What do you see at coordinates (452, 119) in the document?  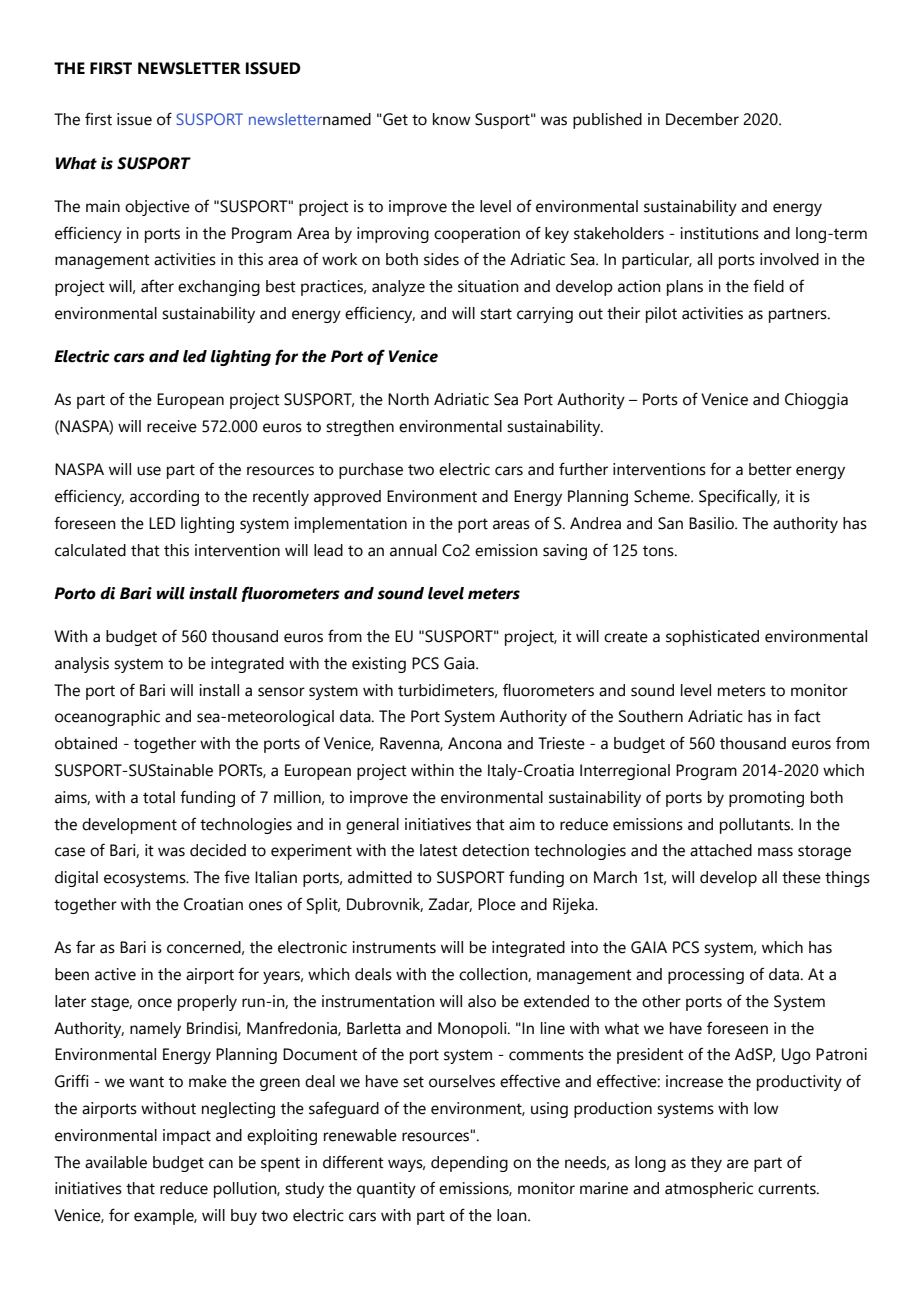 I see `know` at bounding box center [452, 119].
